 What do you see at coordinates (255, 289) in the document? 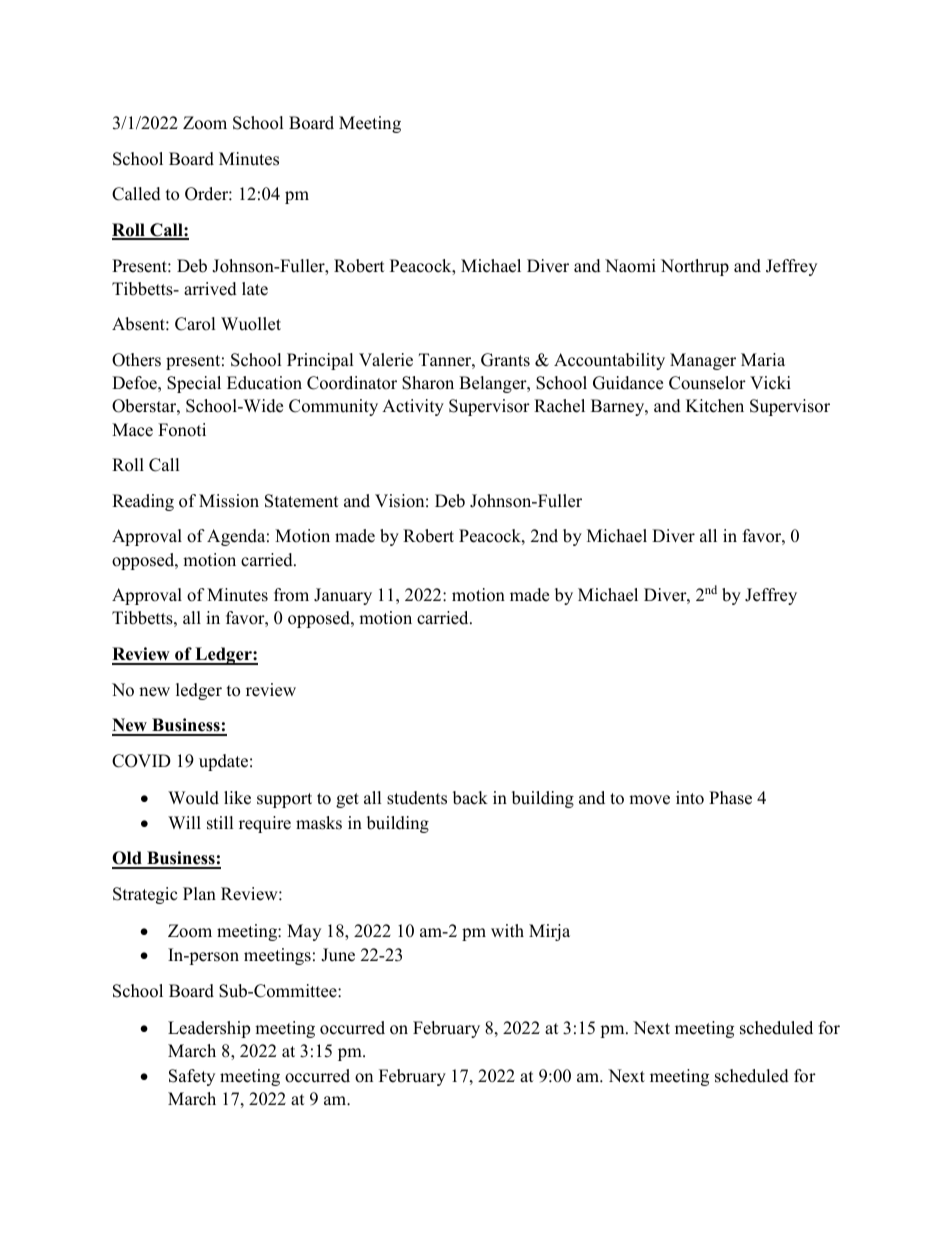
I see `late` at bounding box center [255, 289].
